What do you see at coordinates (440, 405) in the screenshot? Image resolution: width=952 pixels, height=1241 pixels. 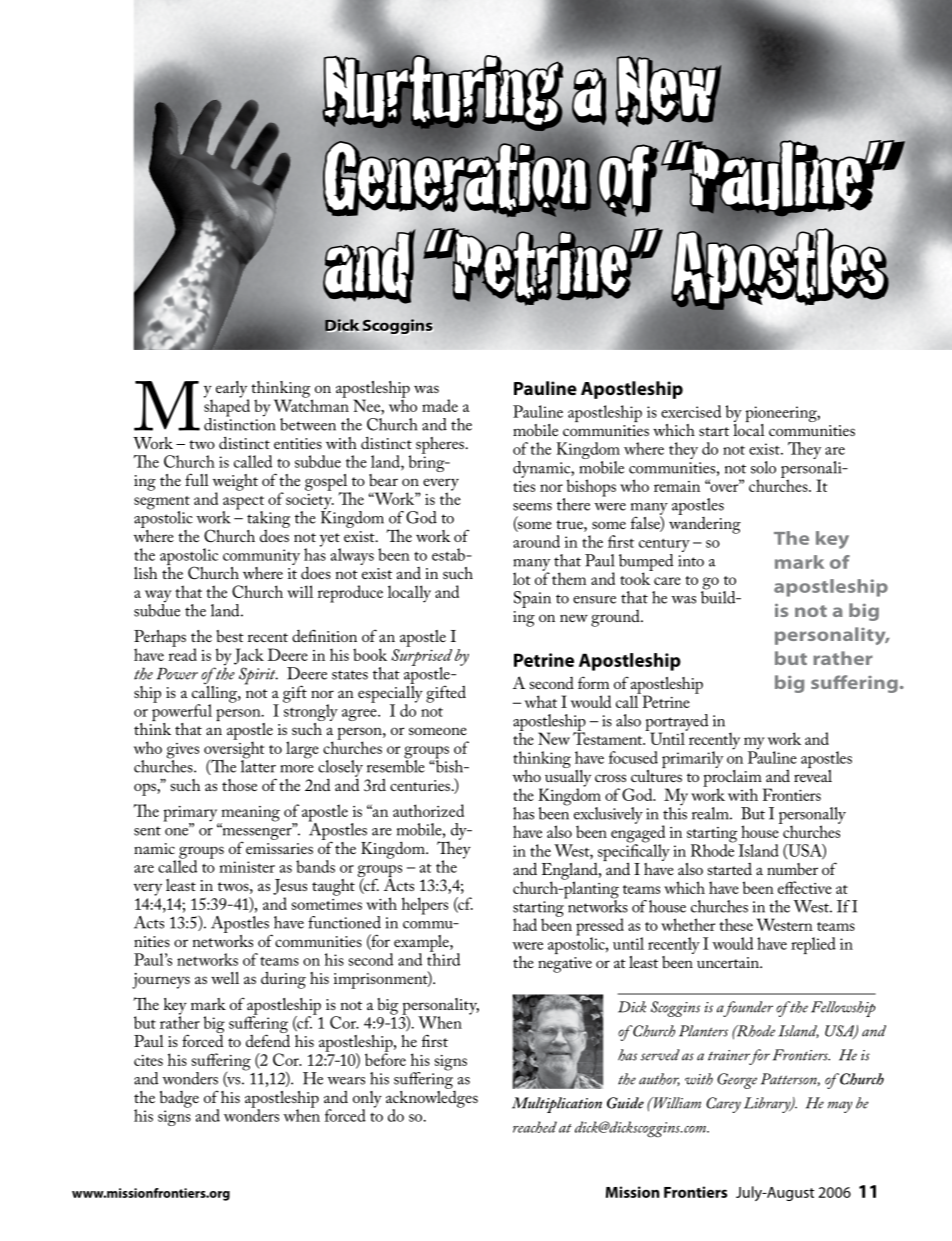 I see `made` at bounding box center [440, 405].
